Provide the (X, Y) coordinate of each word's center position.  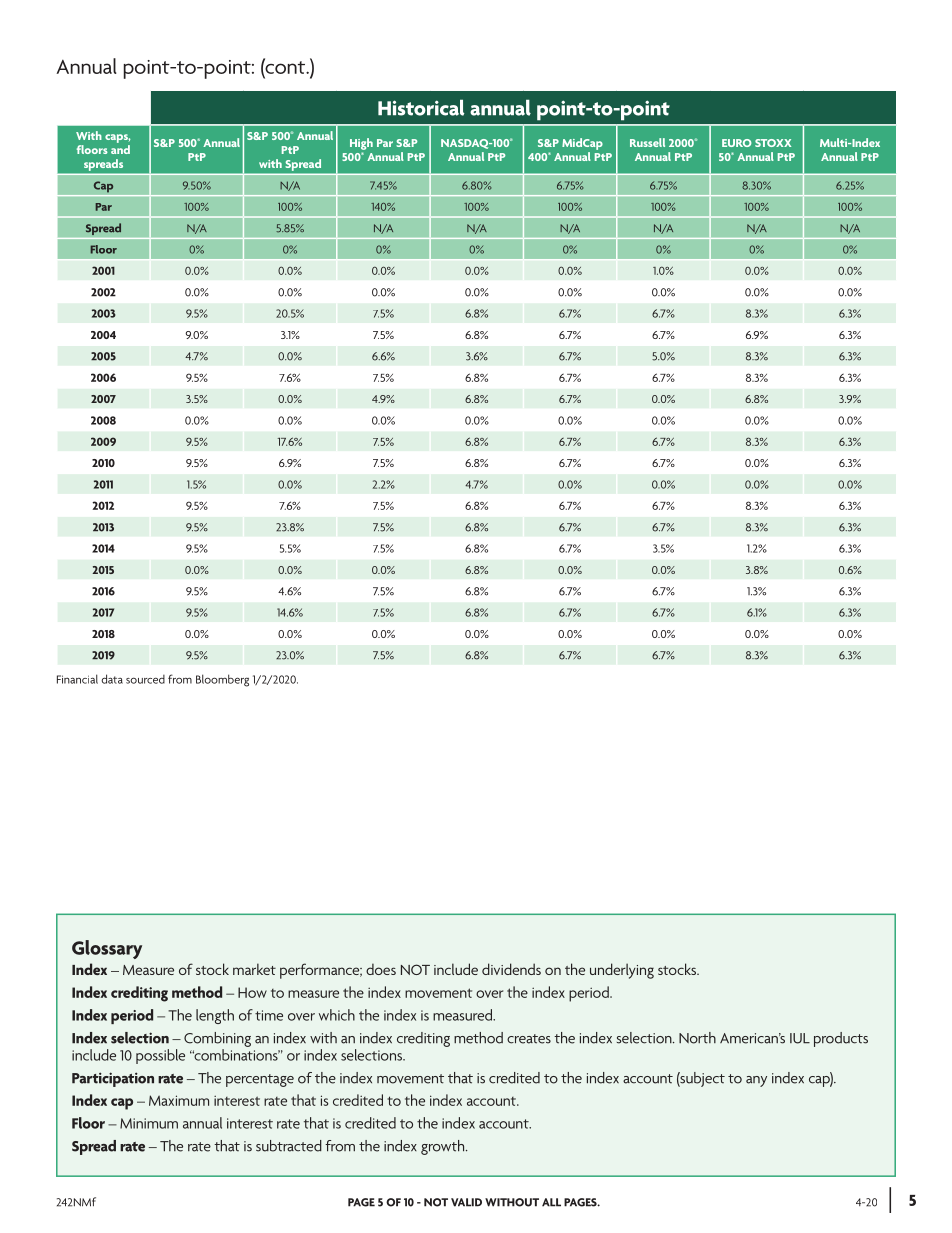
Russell (647, 142)
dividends (511, 969)
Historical (421, 107)
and (120, 149)
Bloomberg (222, 680)
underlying (622, 971)
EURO (737, 143)
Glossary (107, 949)
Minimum (149, 1123)
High (361, 144)
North (697, 1038)
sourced (145, 679)
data (112, 679)
